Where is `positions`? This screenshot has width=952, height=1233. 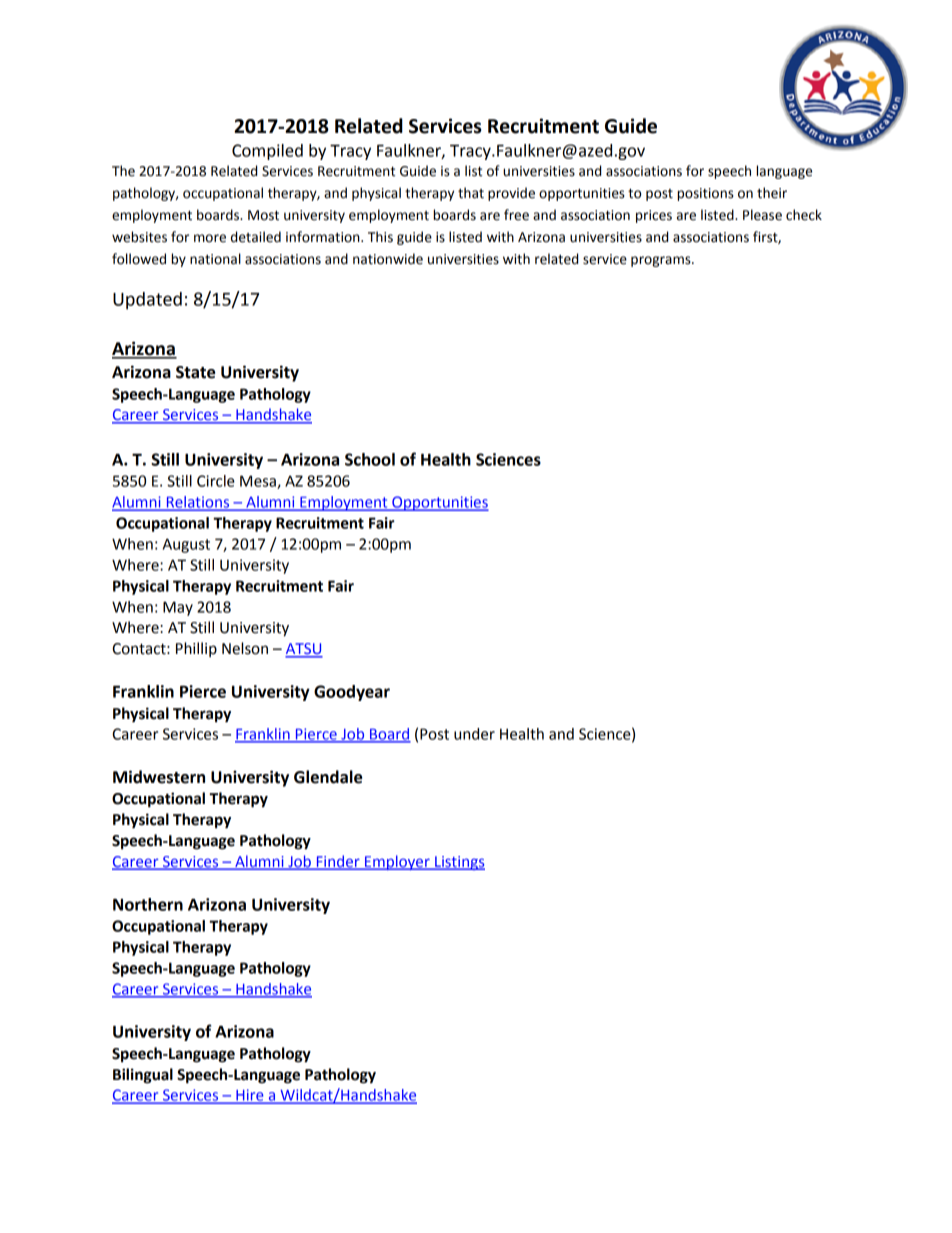 positions is located at coordinates (705, 194).
